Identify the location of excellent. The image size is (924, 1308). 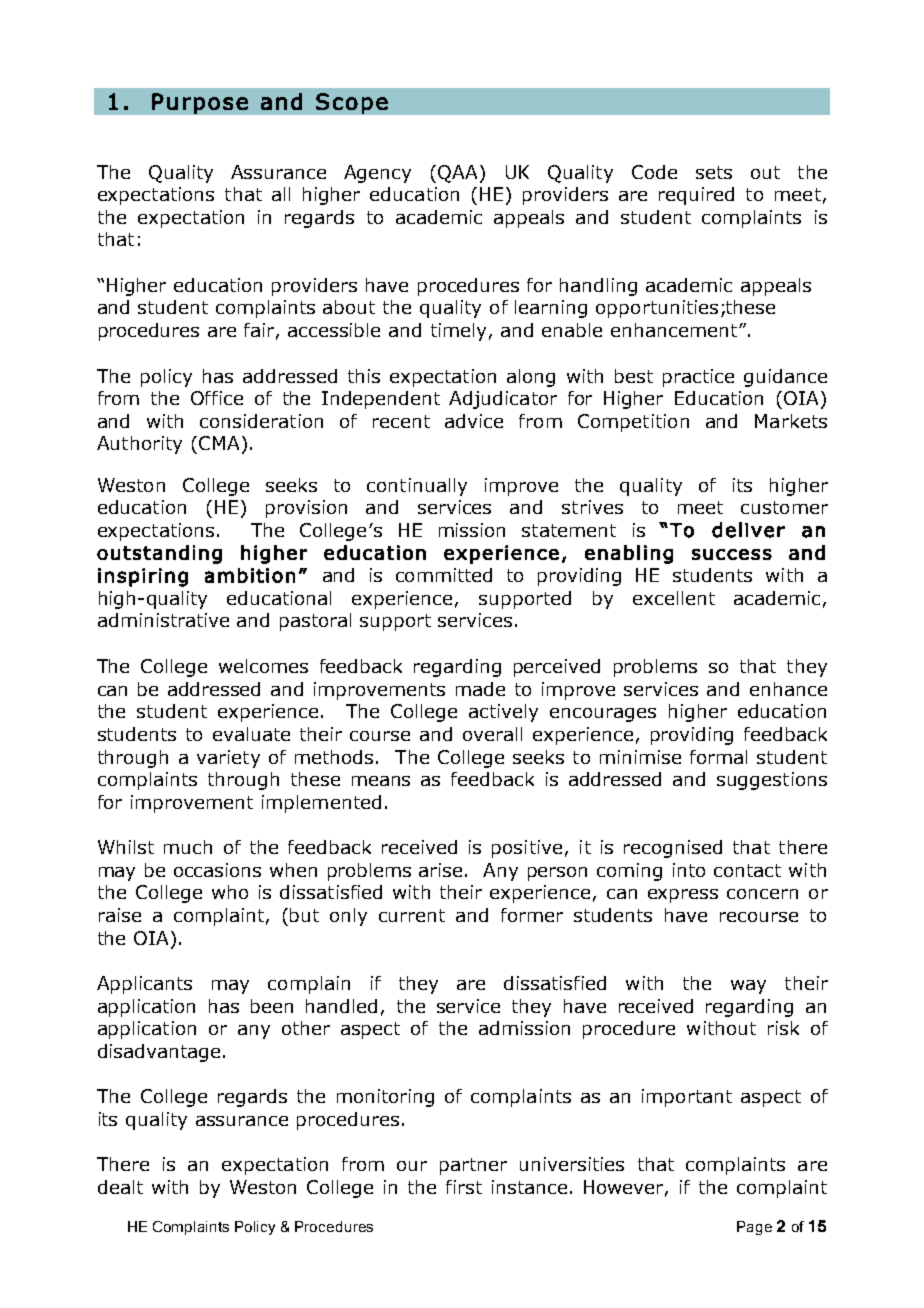
(674, 598).
